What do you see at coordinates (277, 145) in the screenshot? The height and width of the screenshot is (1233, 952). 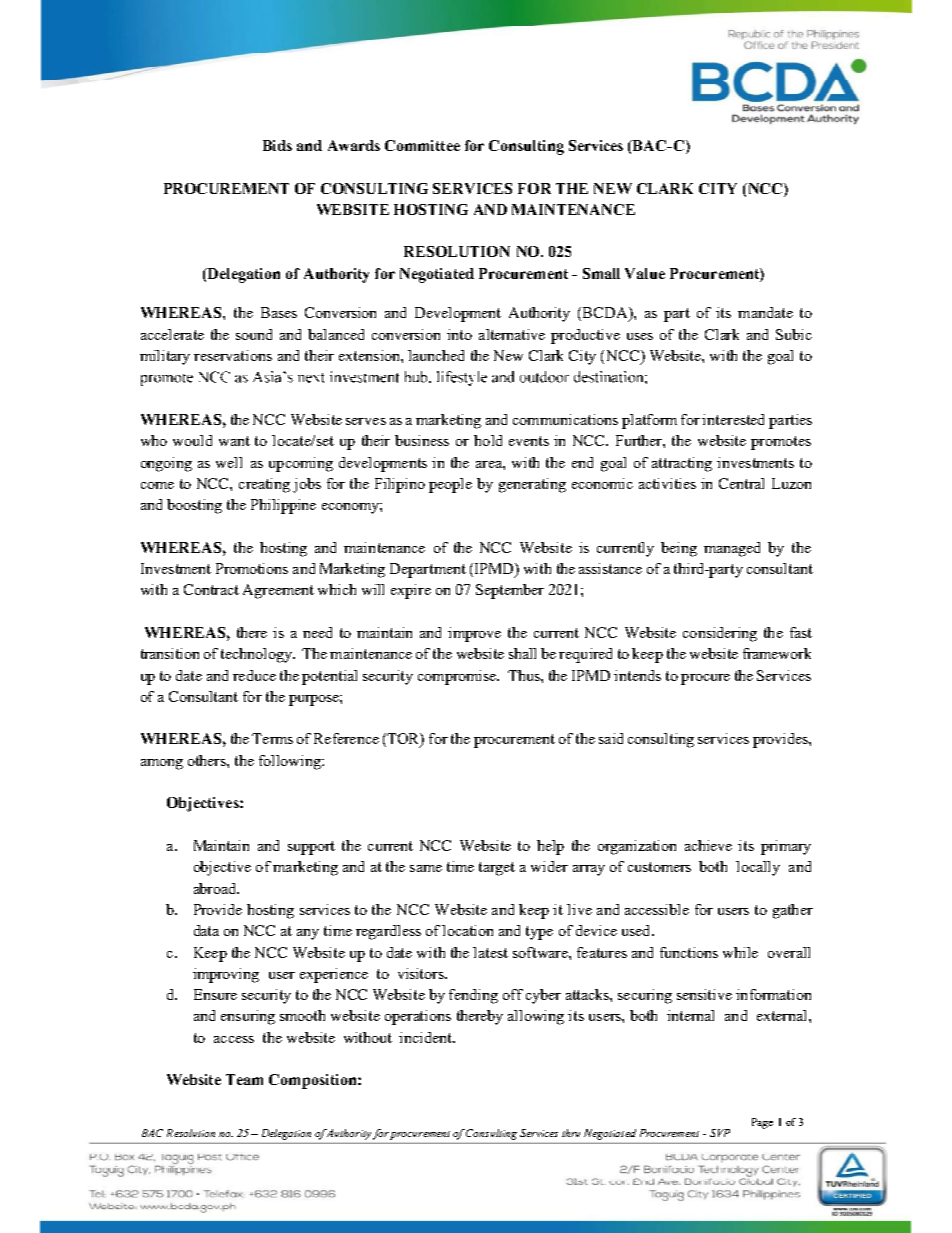 I see `Bids` at bounding box center [277, 145].
